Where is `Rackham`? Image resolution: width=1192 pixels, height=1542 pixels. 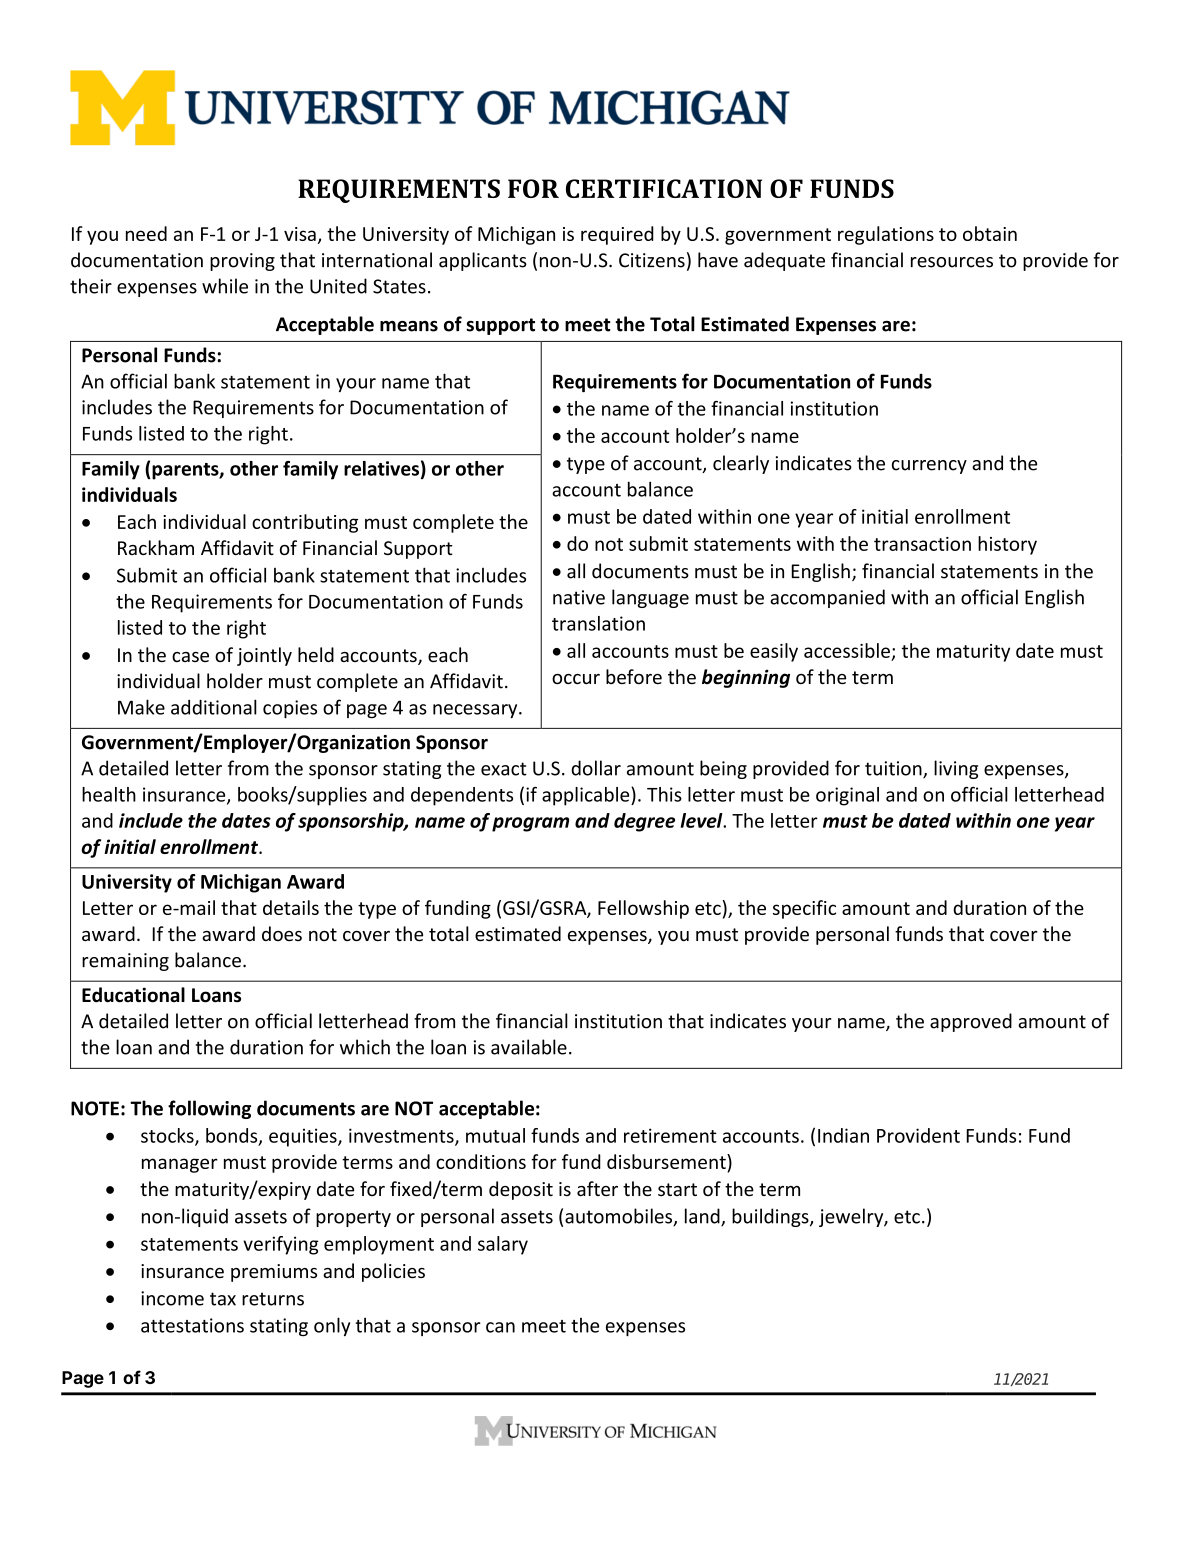 Rackham is located at coordinates (156, 547).
